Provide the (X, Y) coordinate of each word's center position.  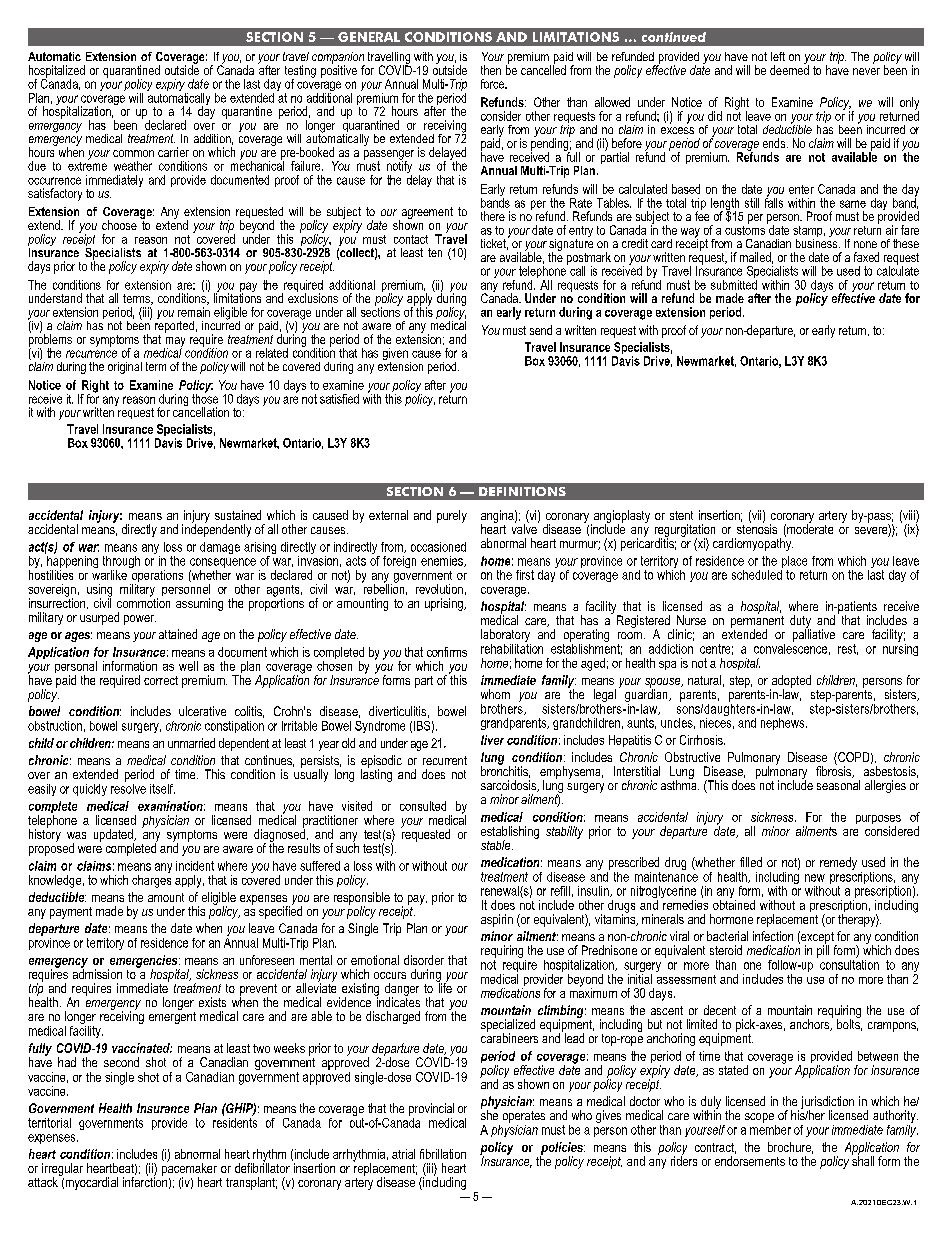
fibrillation (443, 1154)
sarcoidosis (510, 786)
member (770, 1128)
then (491, 70)
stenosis (757, 528)
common (133, 153)
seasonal (838, 785)
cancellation (201, 411)
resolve (128, 787)
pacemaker (189, 1169)
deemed (789, 69)
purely (452, 516)
